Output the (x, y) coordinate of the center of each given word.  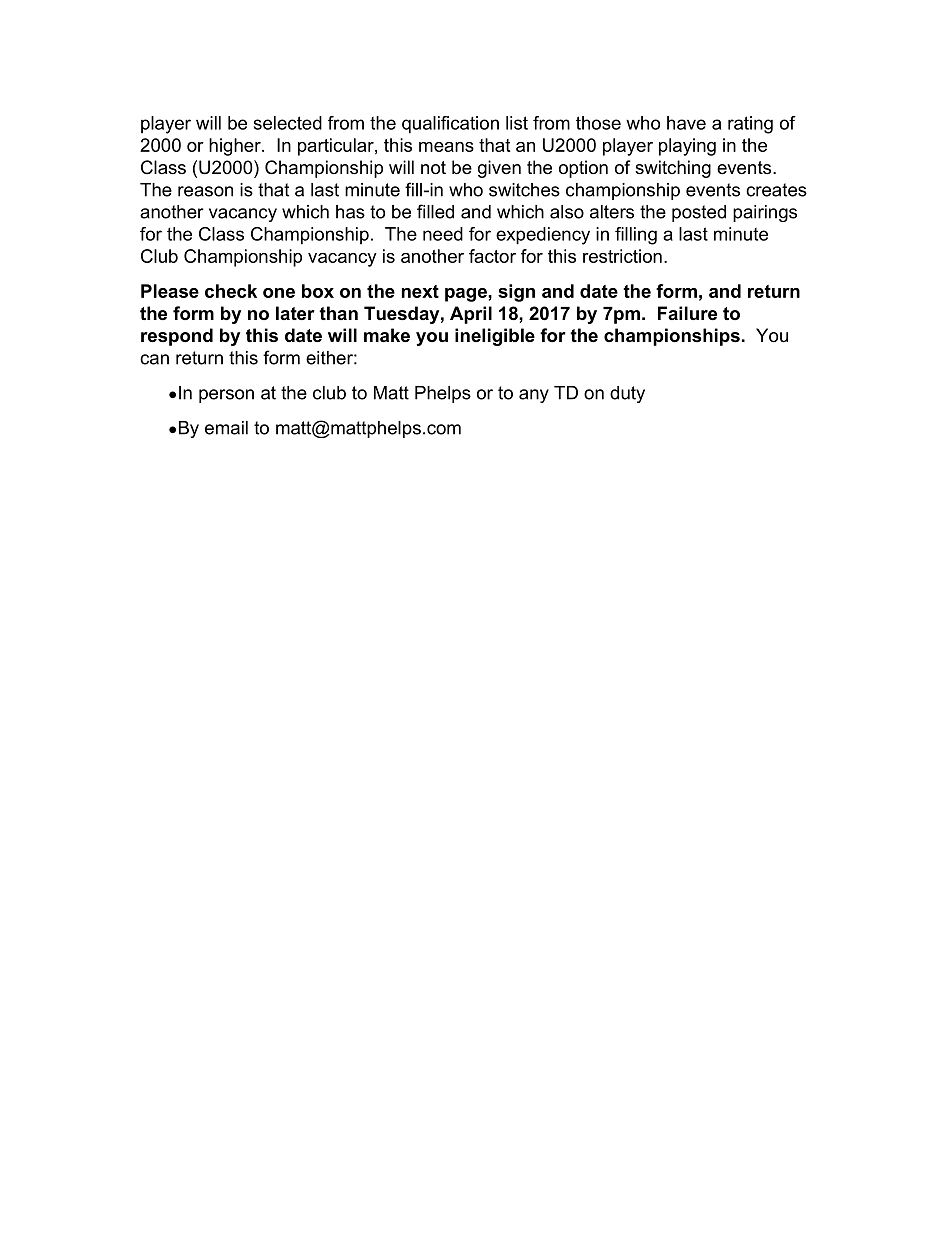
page (467, 295)
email (226, 428)
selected (288, 123)
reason (205, 191)
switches (524, 190)
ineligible (495, 337)
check (231, 291)
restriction (622, 256)
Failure (687, 313)
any (534, 396)
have (686, 123)
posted (699, 213)
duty (627, 394)
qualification (450, 125)
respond (177, 337)
